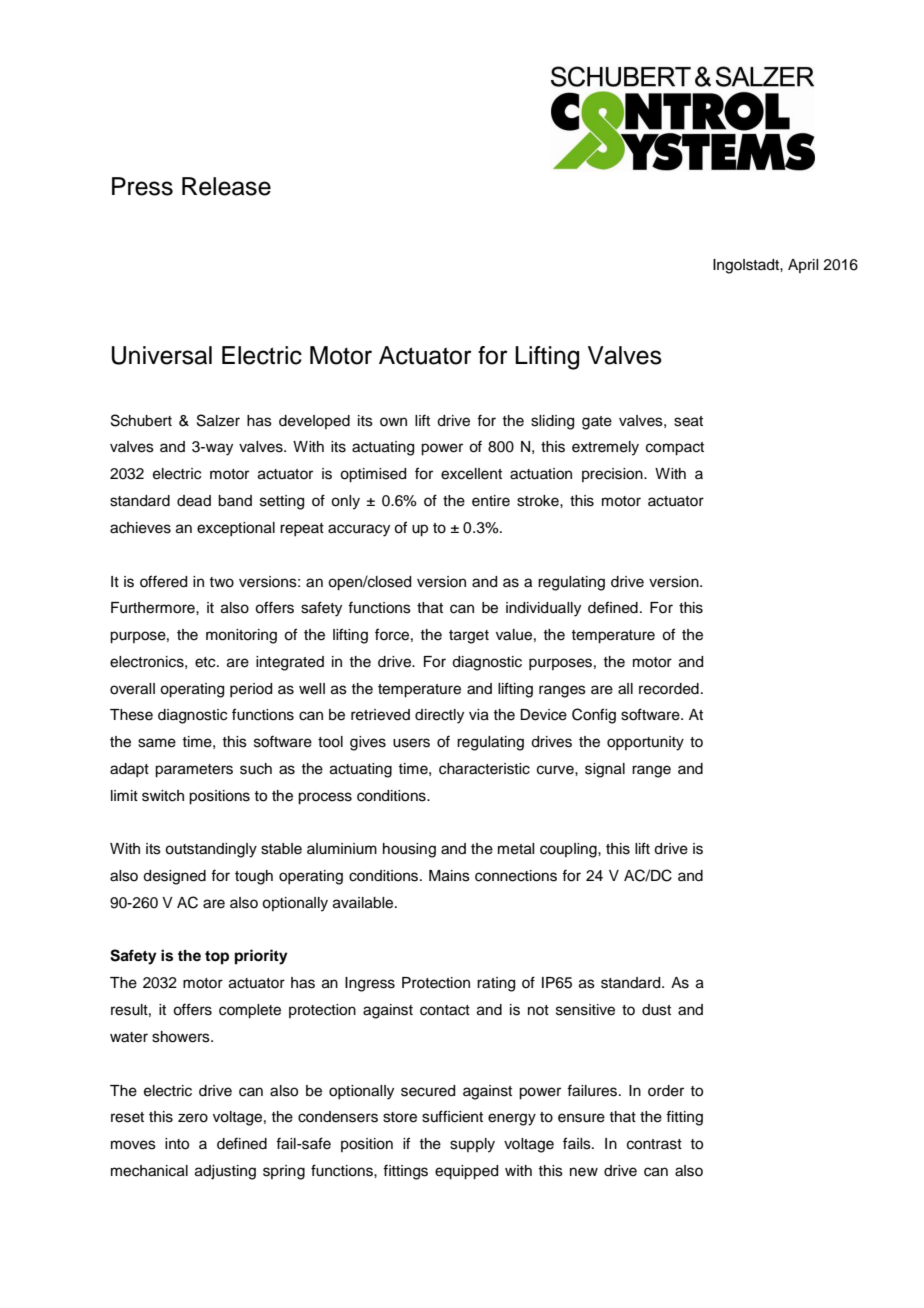 This screenshot has height=1308, width=924. What do you see at coordinates (675, 449) in the screenshot?
I see `compact` at bounding box center [675, 449].
